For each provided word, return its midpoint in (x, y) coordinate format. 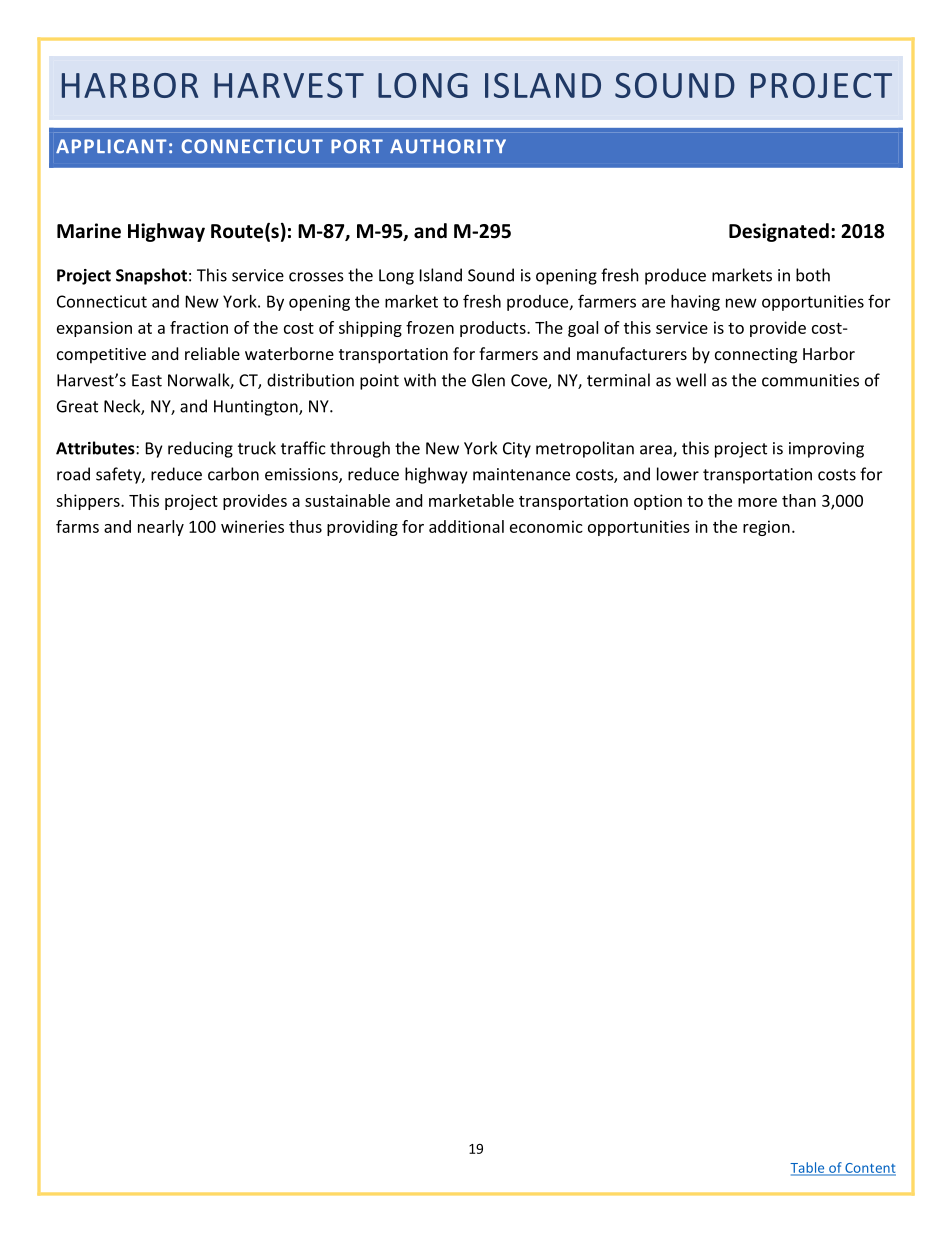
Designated (779, 232)
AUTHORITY (448, 146)
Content (869, 1169)
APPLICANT (111, 146)
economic (546, 526)
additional (466, 526)
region (766, 528)
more (757, 502)
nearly (161, 528)
